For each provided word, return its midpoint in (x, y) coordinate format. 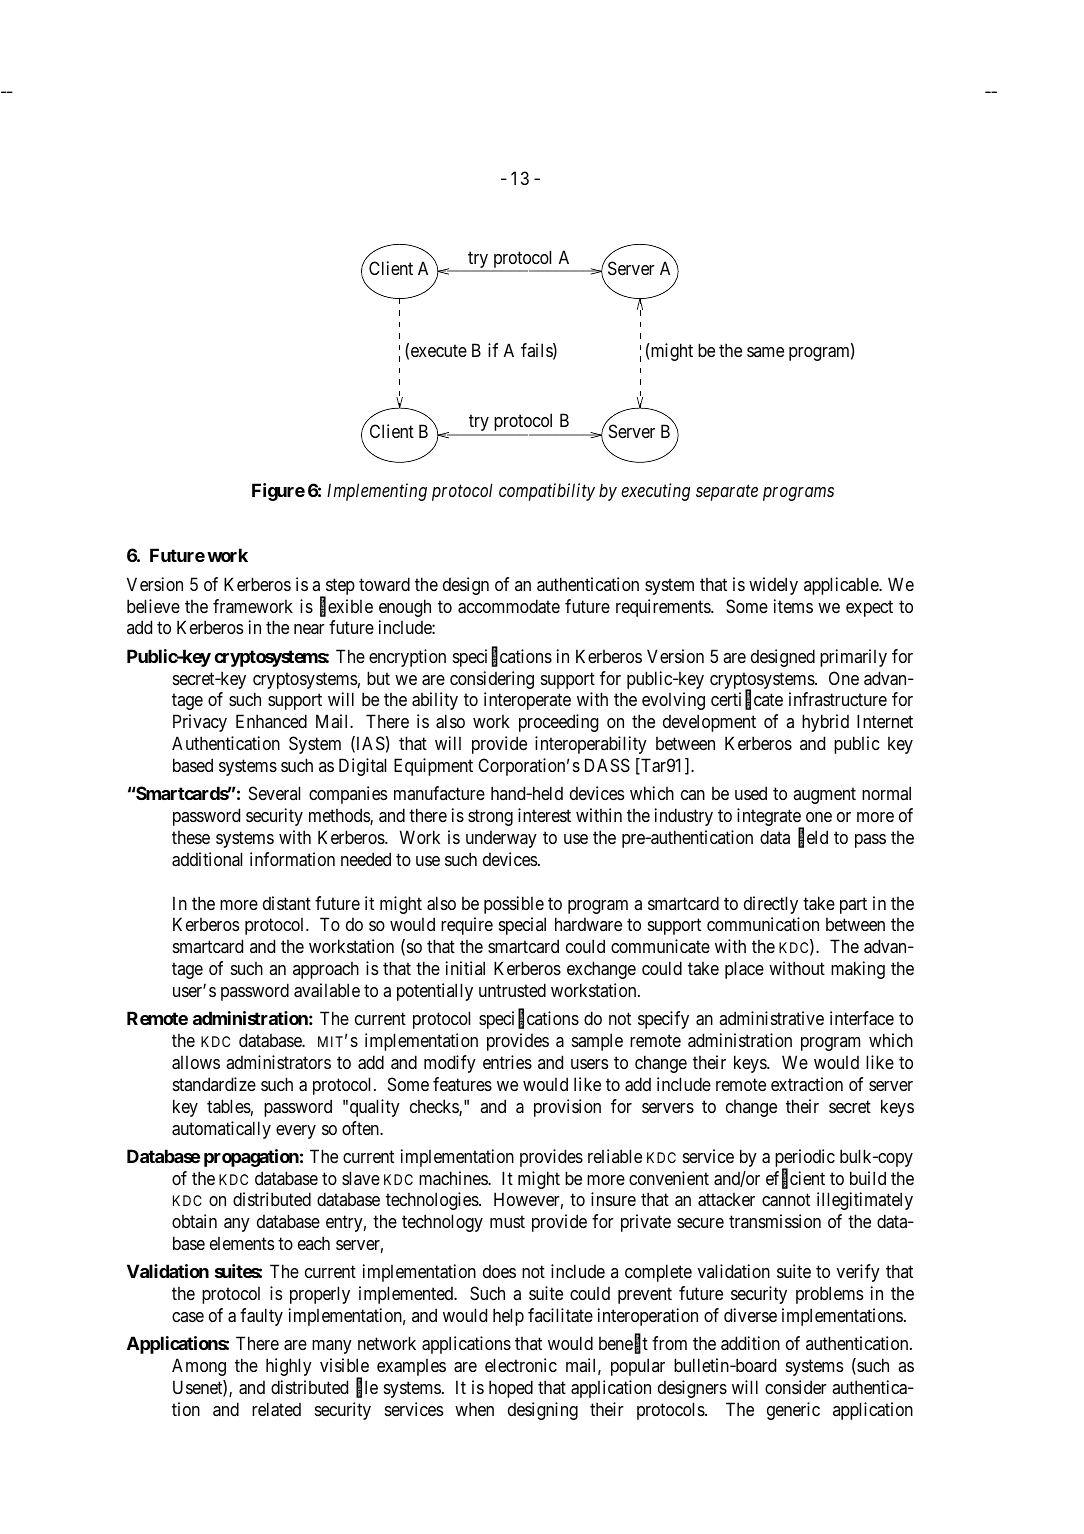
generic (793, 1411)
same (765, 352)
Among (199, 1367)
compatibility (547, 492)
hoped (511, 1389)
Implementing (377, 492)
